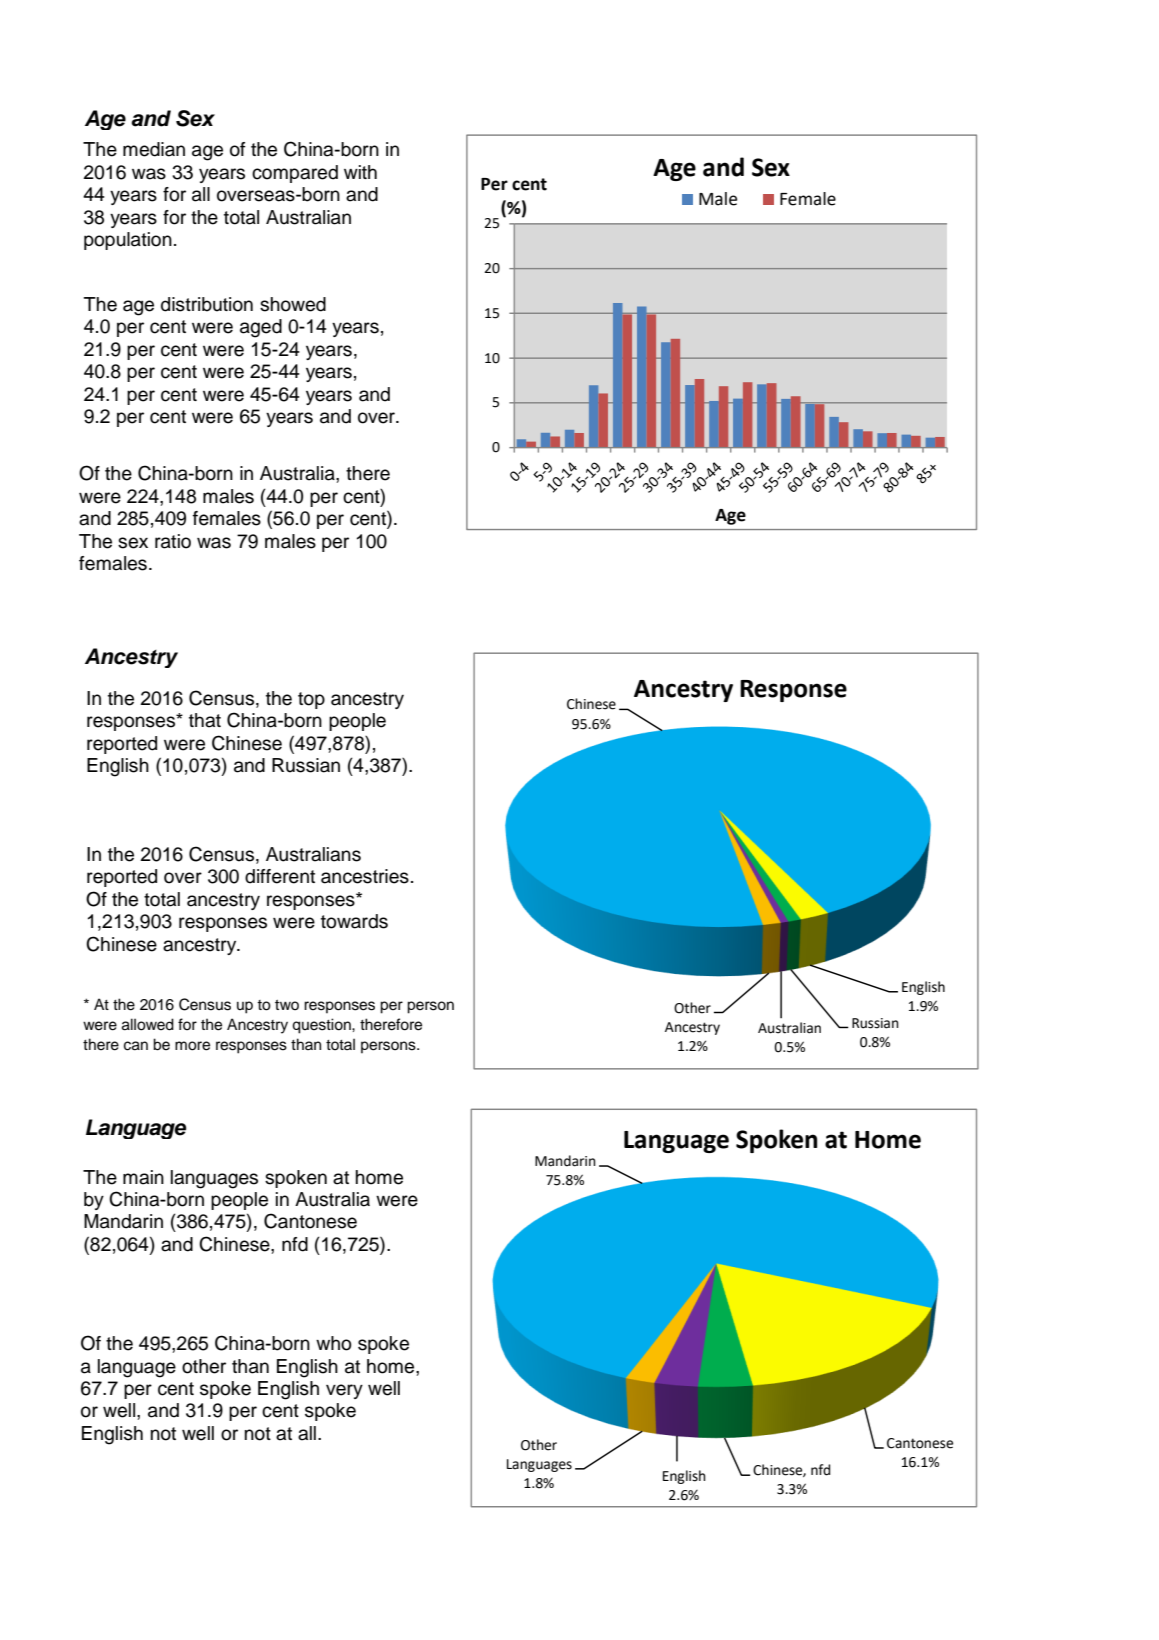 The image size is (1159, 1640). Describe the element at coordinates (287, 1005) in the screenshot. I see `two` at that location.
